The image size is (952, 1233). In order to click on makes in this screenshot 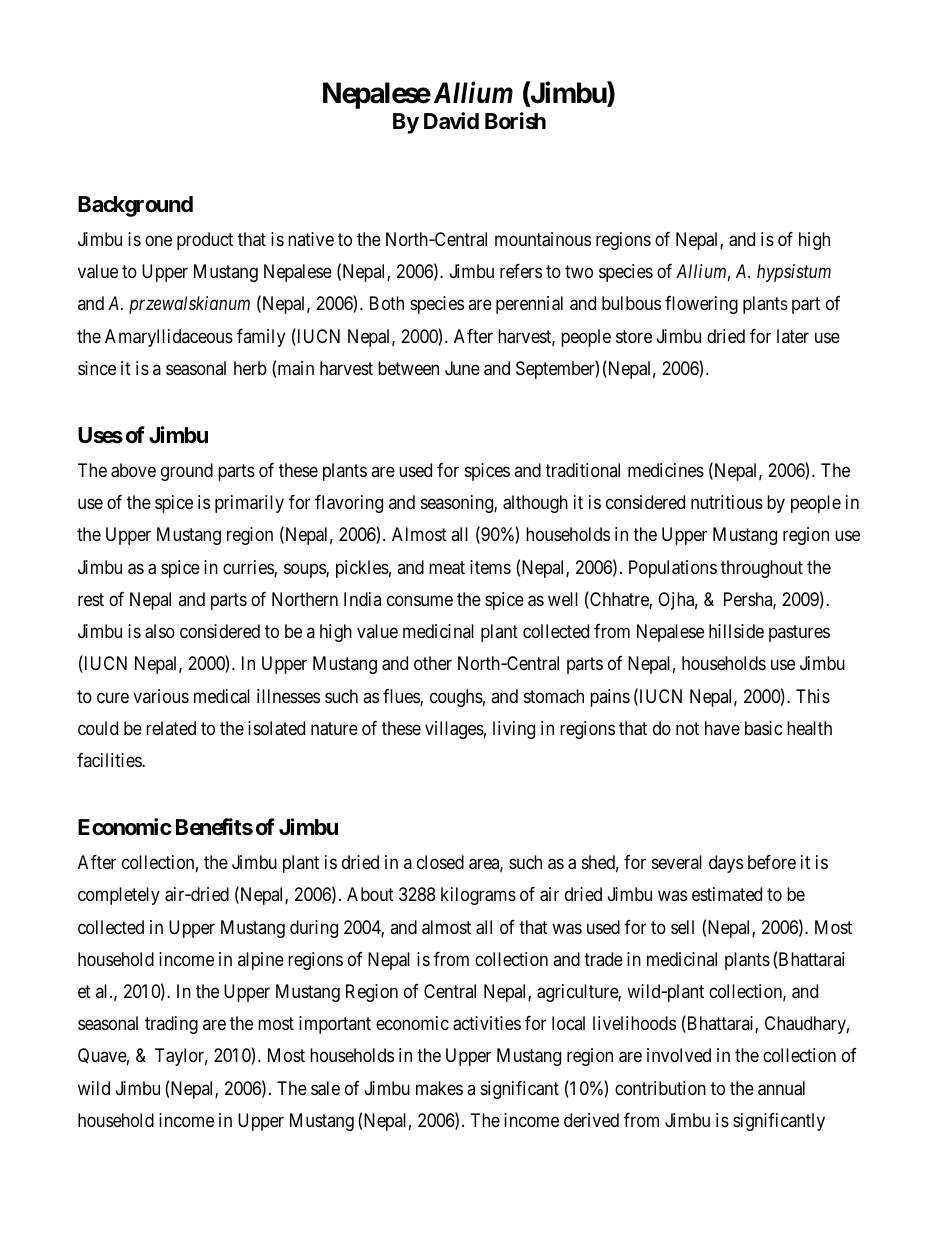, I will do `click(439, 1088)`.
